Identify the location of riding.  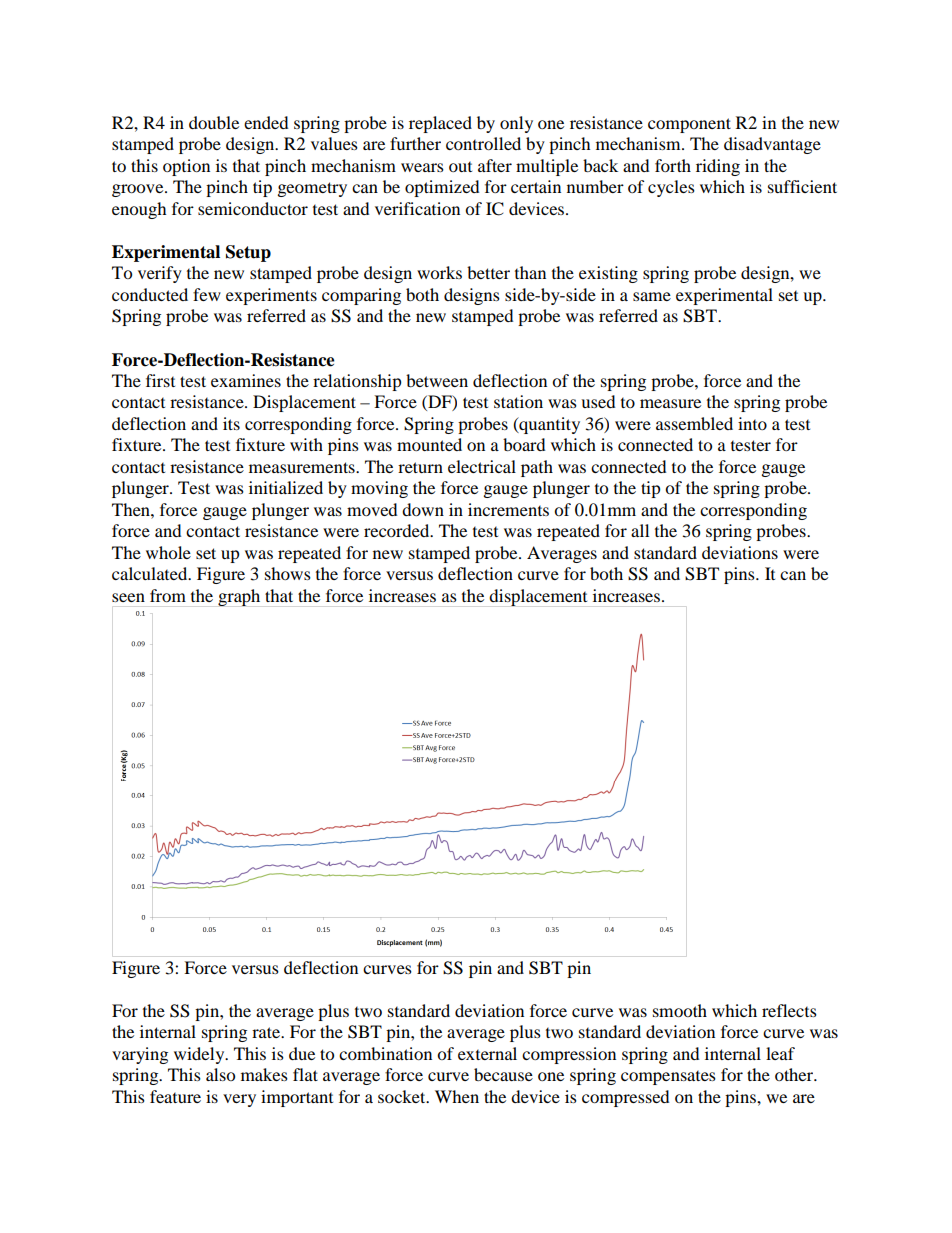
(718, 167).
